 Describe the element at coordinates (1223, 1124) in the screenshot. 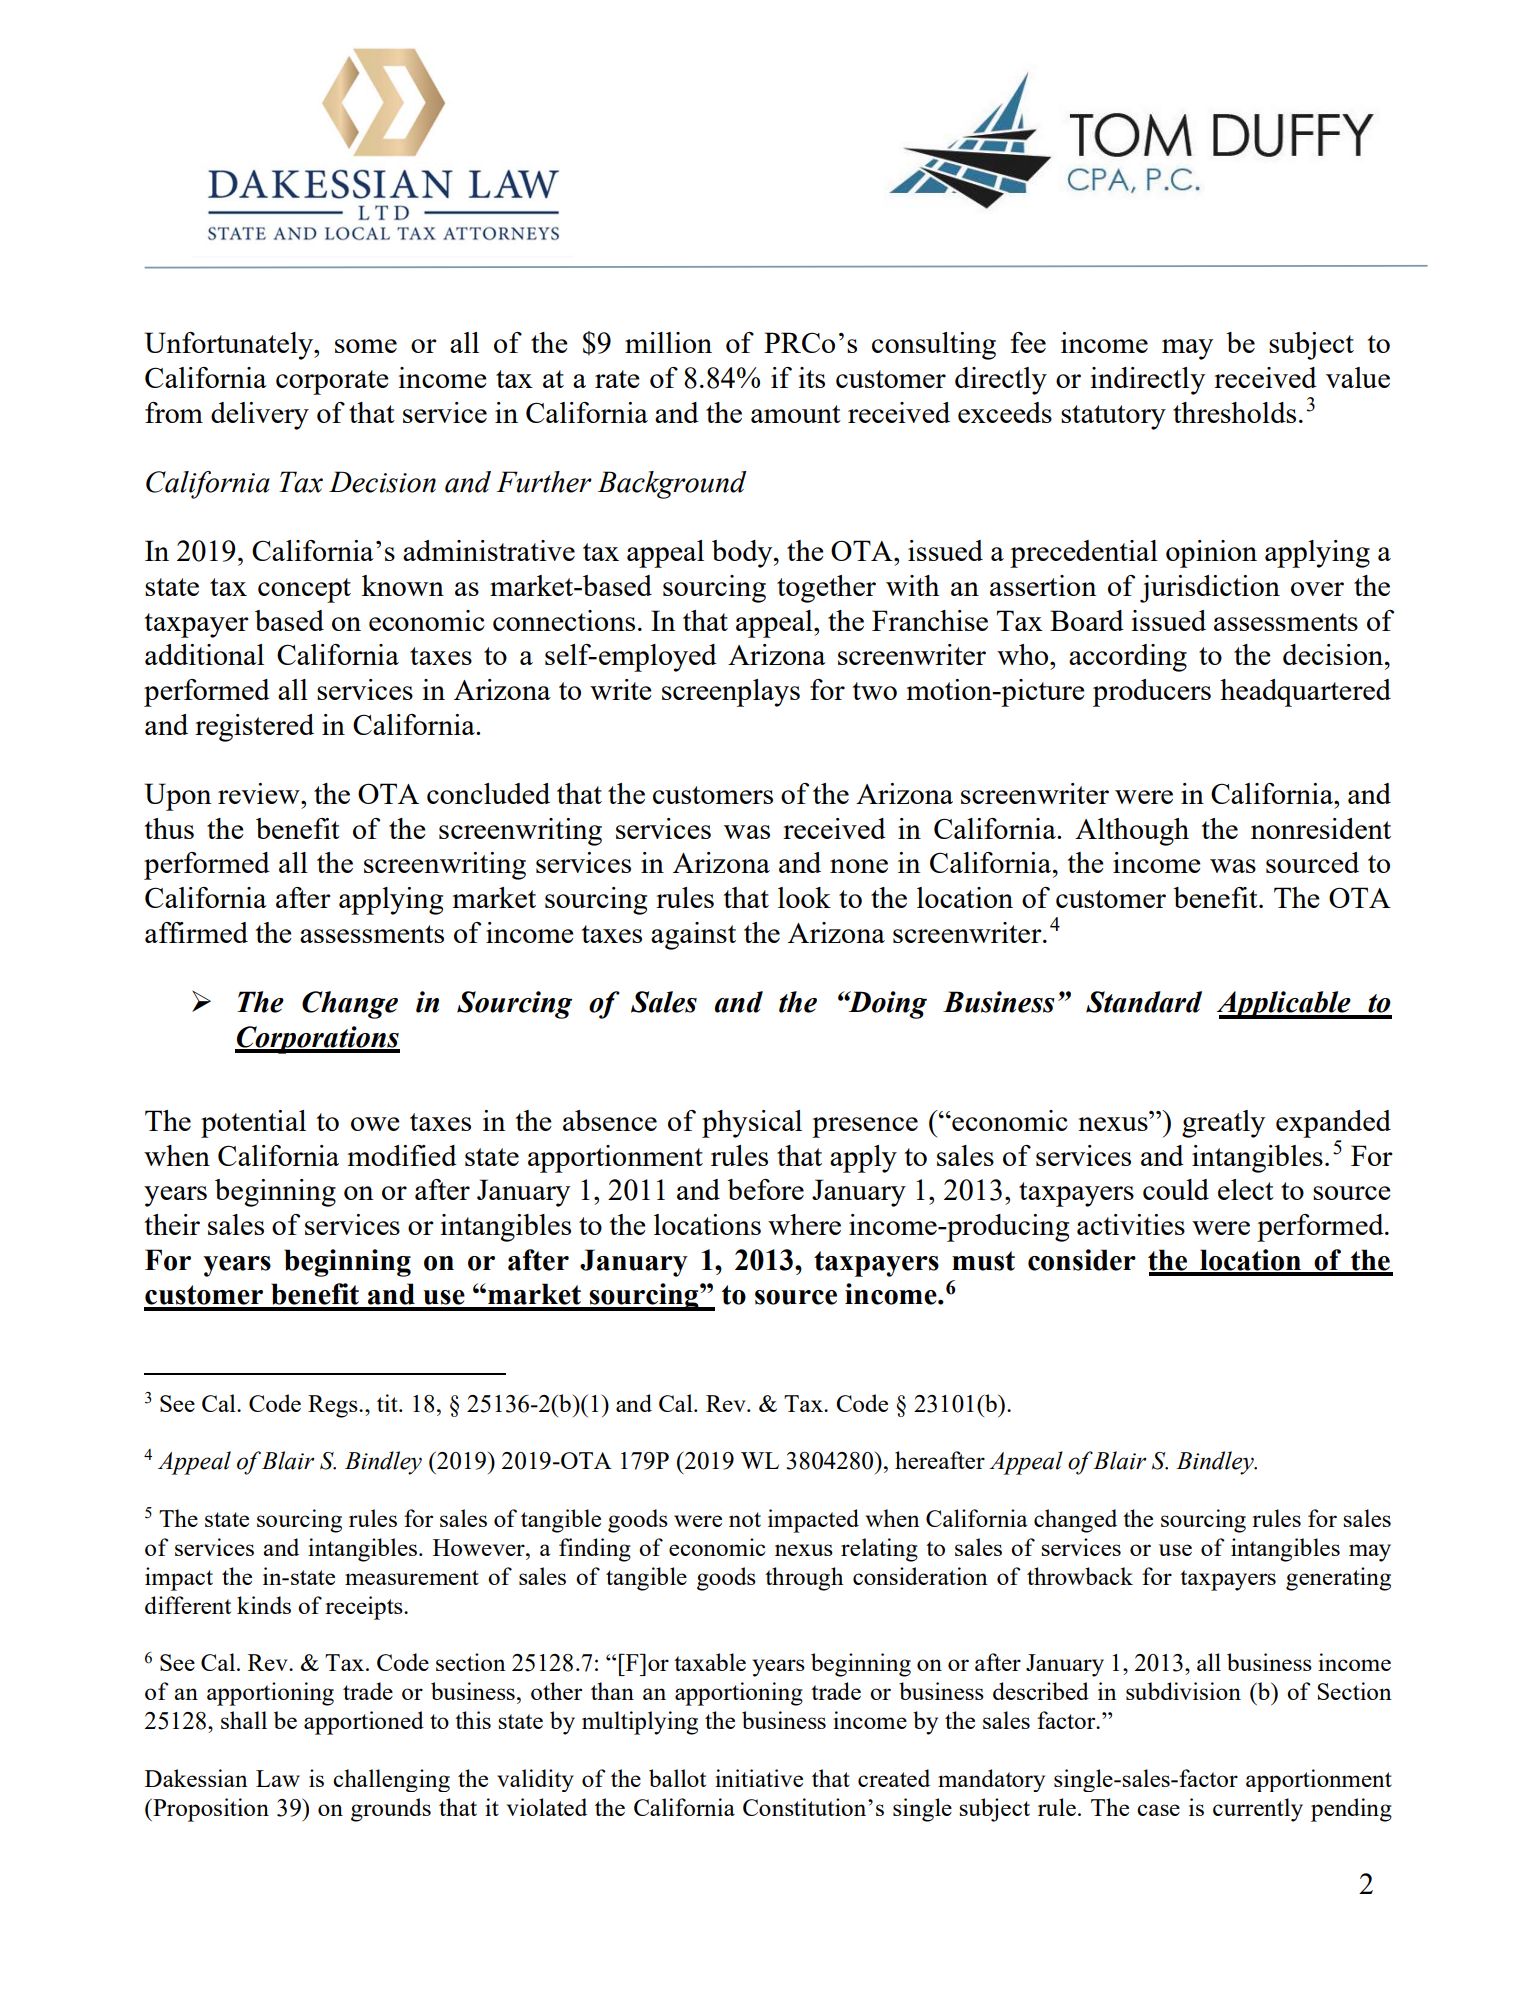

I see `greatly` at that location.
